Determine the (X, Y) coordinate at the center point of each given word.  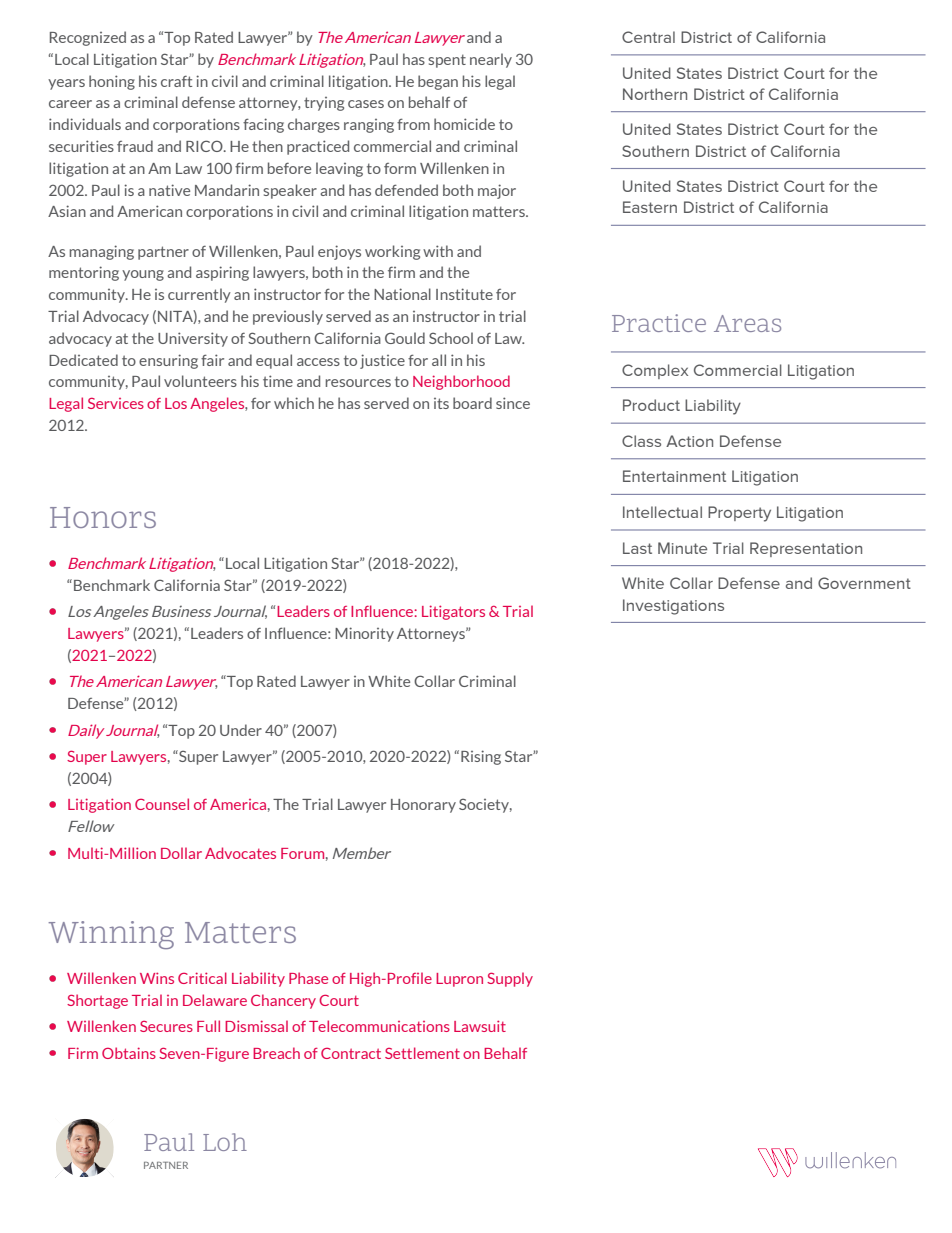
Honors (103, 517)
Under (241, 730)
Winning (111, 935)
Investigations (673, 607)
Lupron (459, 980)
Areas (747, 323)
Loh (225, 1142)
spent (447, 61)
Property (739, 514)
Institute (464, 294)
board (472, 403)
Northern (655, 94)
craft (176, 81)
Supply (510, 979)
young (143, 275)
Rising (481, 757)
